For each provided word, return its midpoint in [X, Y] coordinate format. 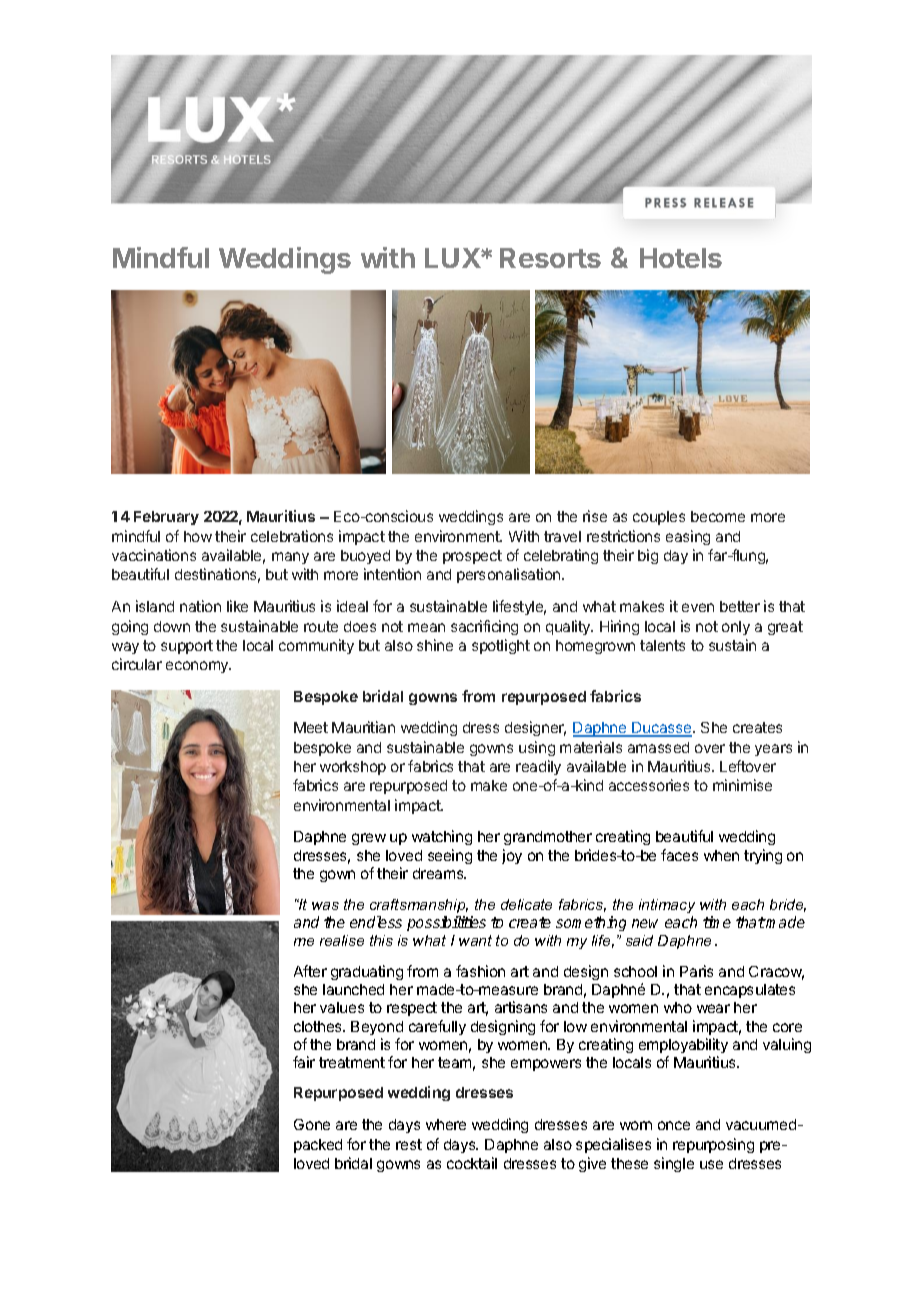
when [721, 855]
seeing [450, 856]
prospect [472, 557]
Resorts [550, 258]
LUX [453, 258]
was [325, 906]
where [446, 1124]
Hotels [681, 258]
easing [688, 537]
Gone [312, 1124]
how [198, 536]
